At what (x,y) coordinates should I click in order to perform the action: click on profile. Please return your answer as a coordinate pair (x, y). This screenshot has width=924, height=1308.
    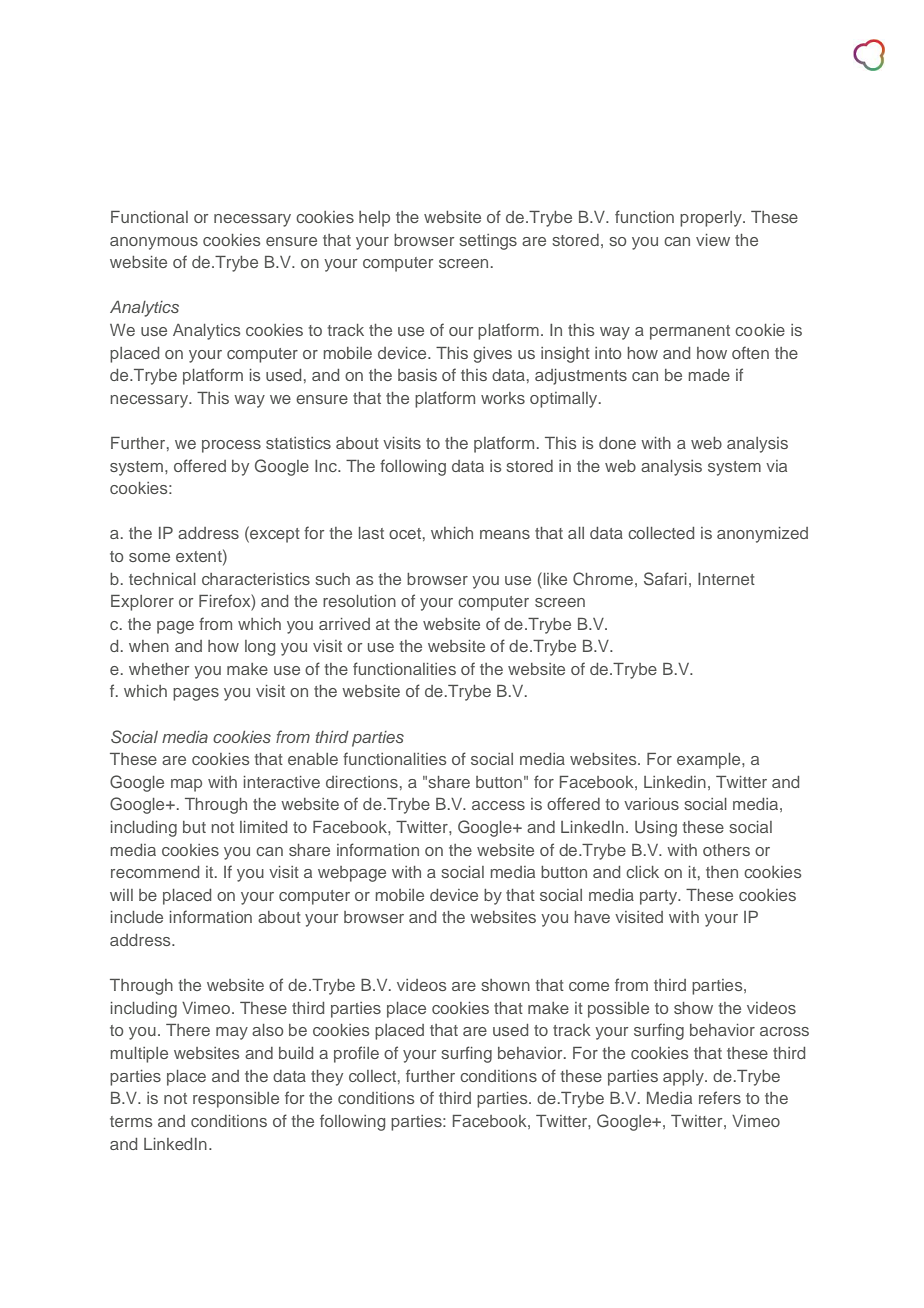
    Looking at the image, I should click on (356, 1054).
